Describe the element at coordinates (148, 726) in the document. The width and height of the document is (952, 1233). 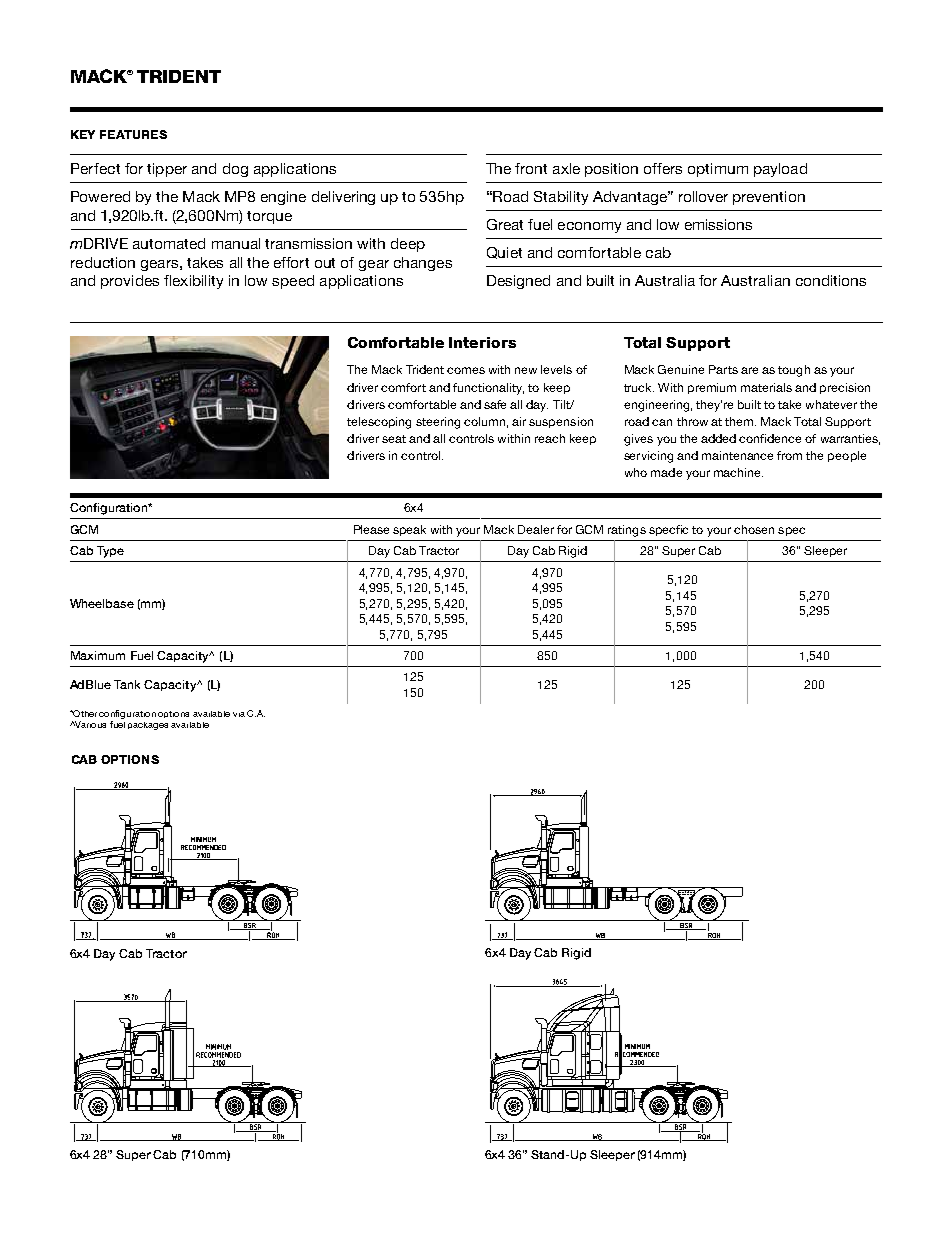
I see `packages` at that location.
